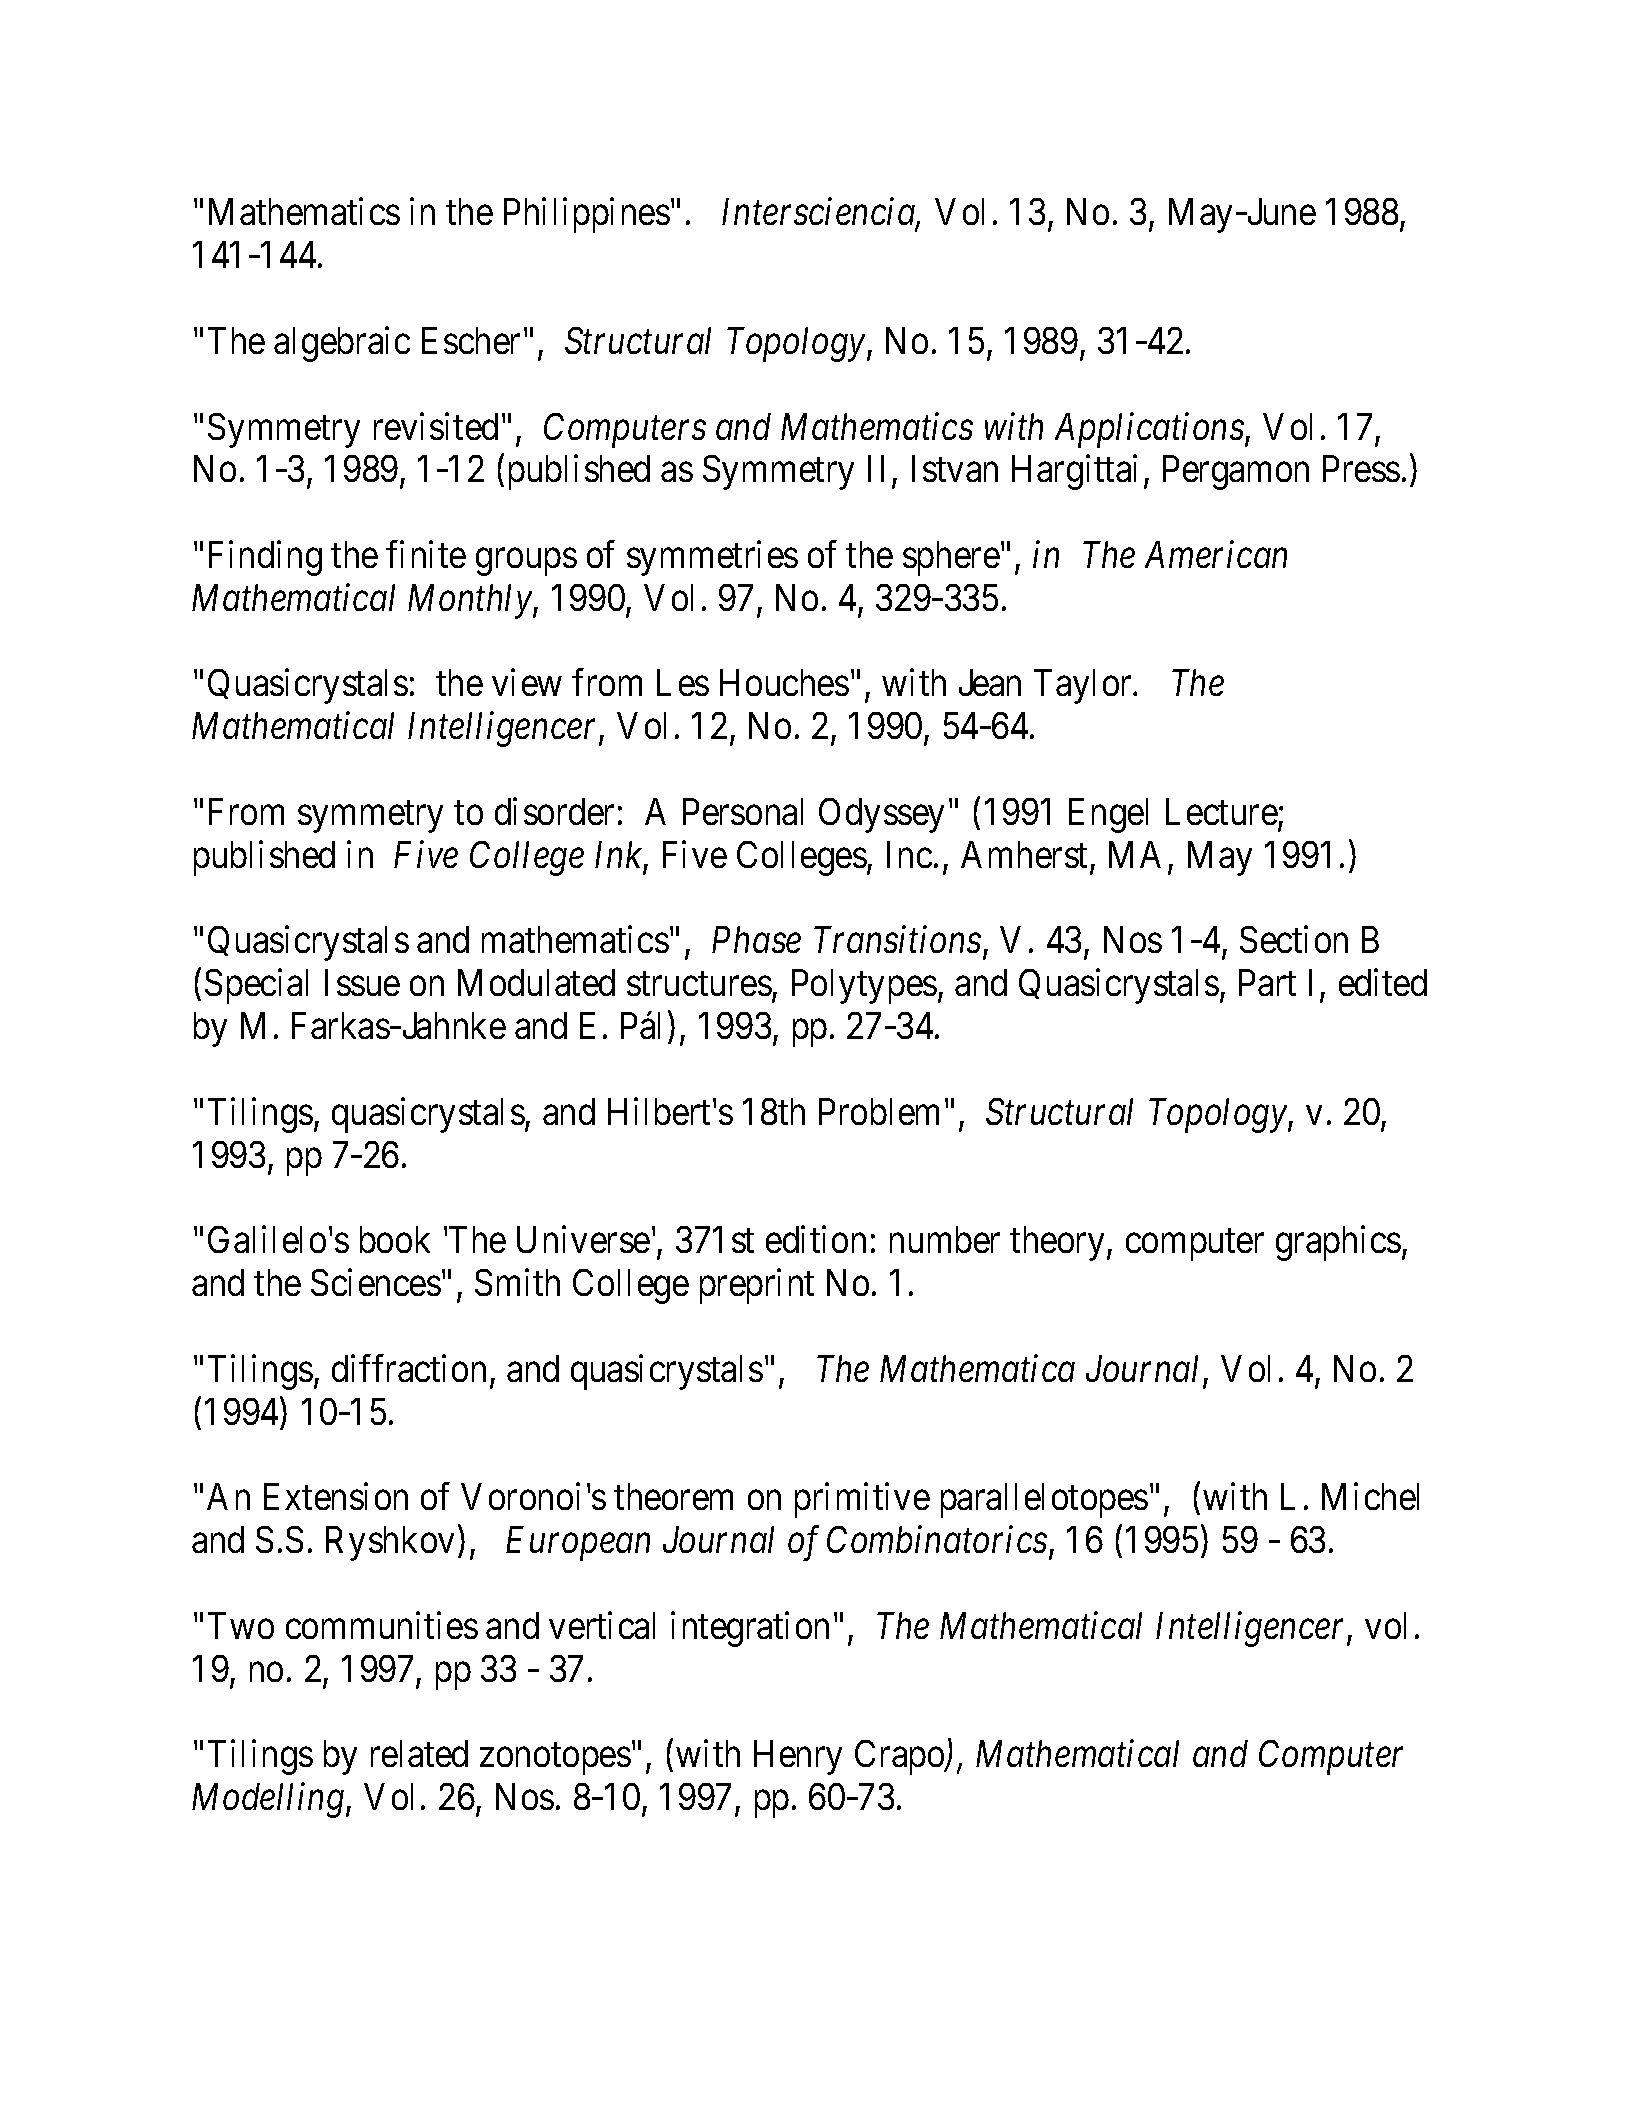 This image has height=2107, width=1628. Describe the element at coordinates (419, 1753) in the image. I see `related` at that location.
